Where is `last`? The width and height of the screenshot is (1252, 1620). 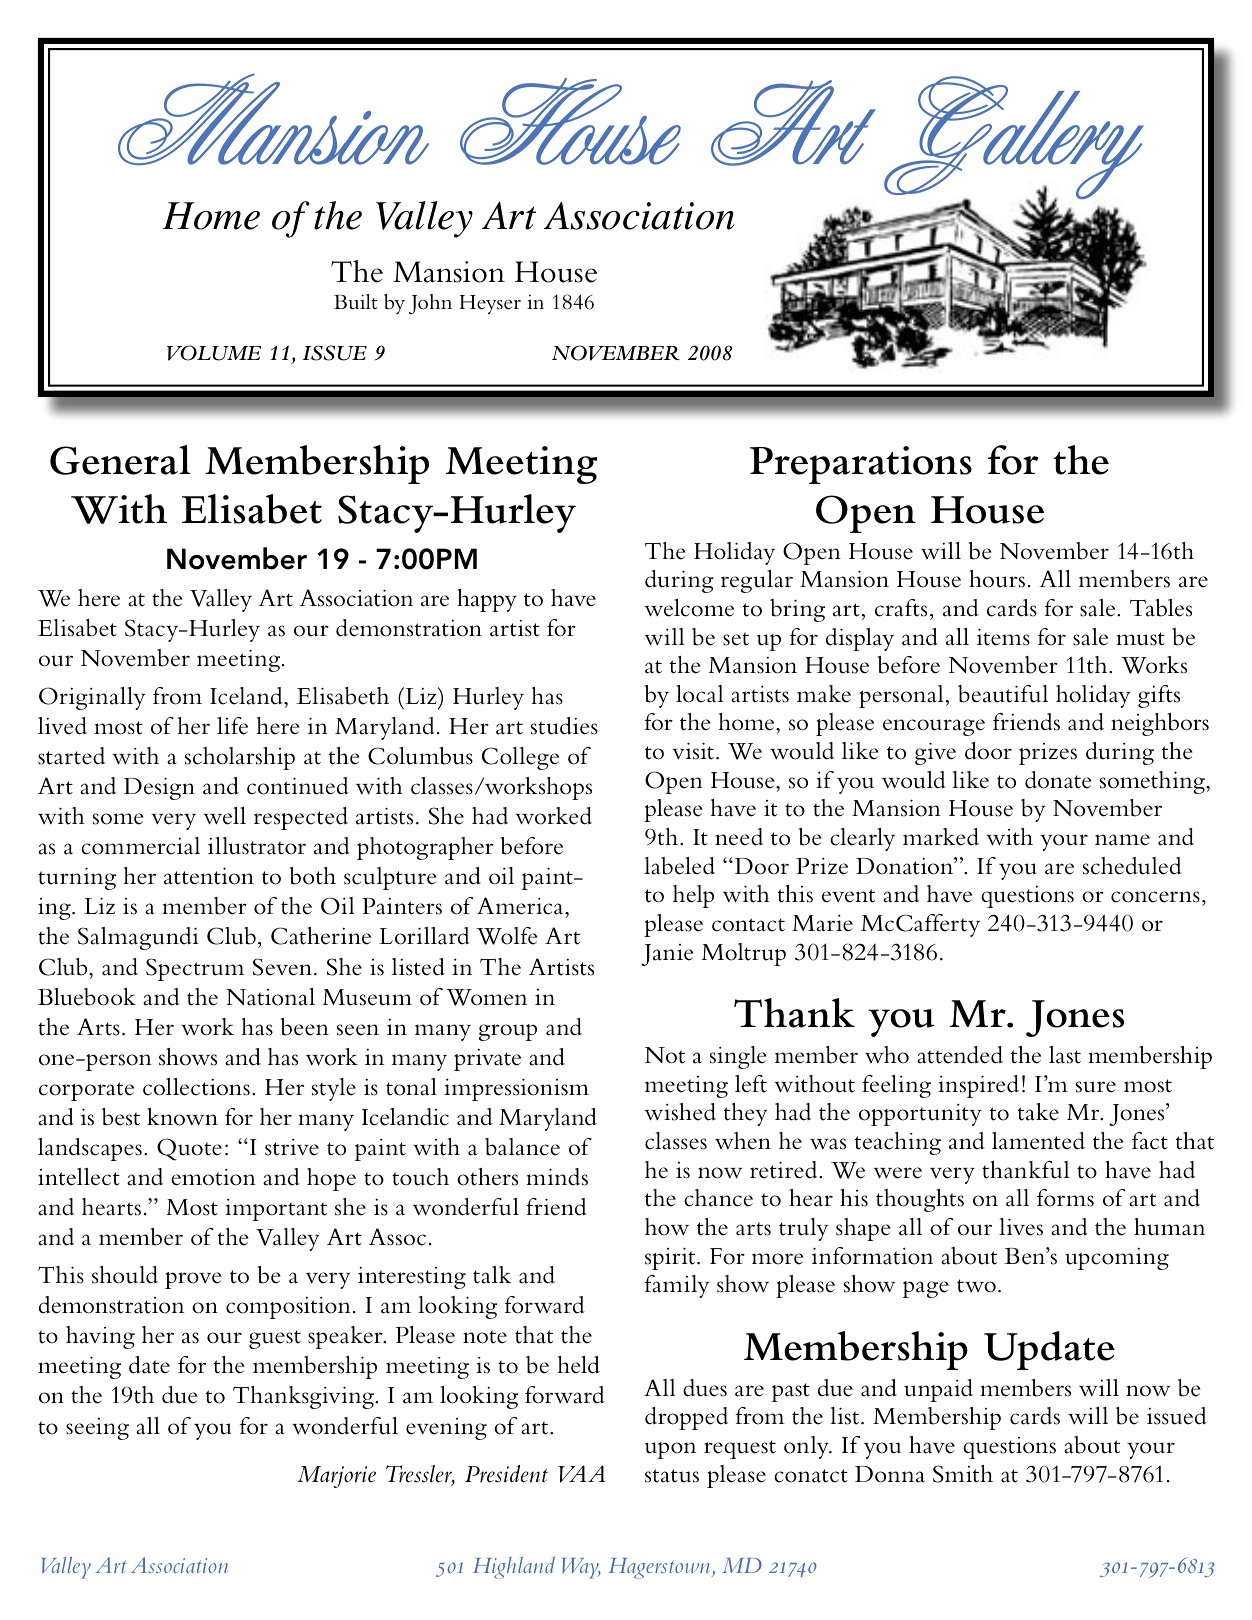 last is located at coordinates (1065, 1055).
